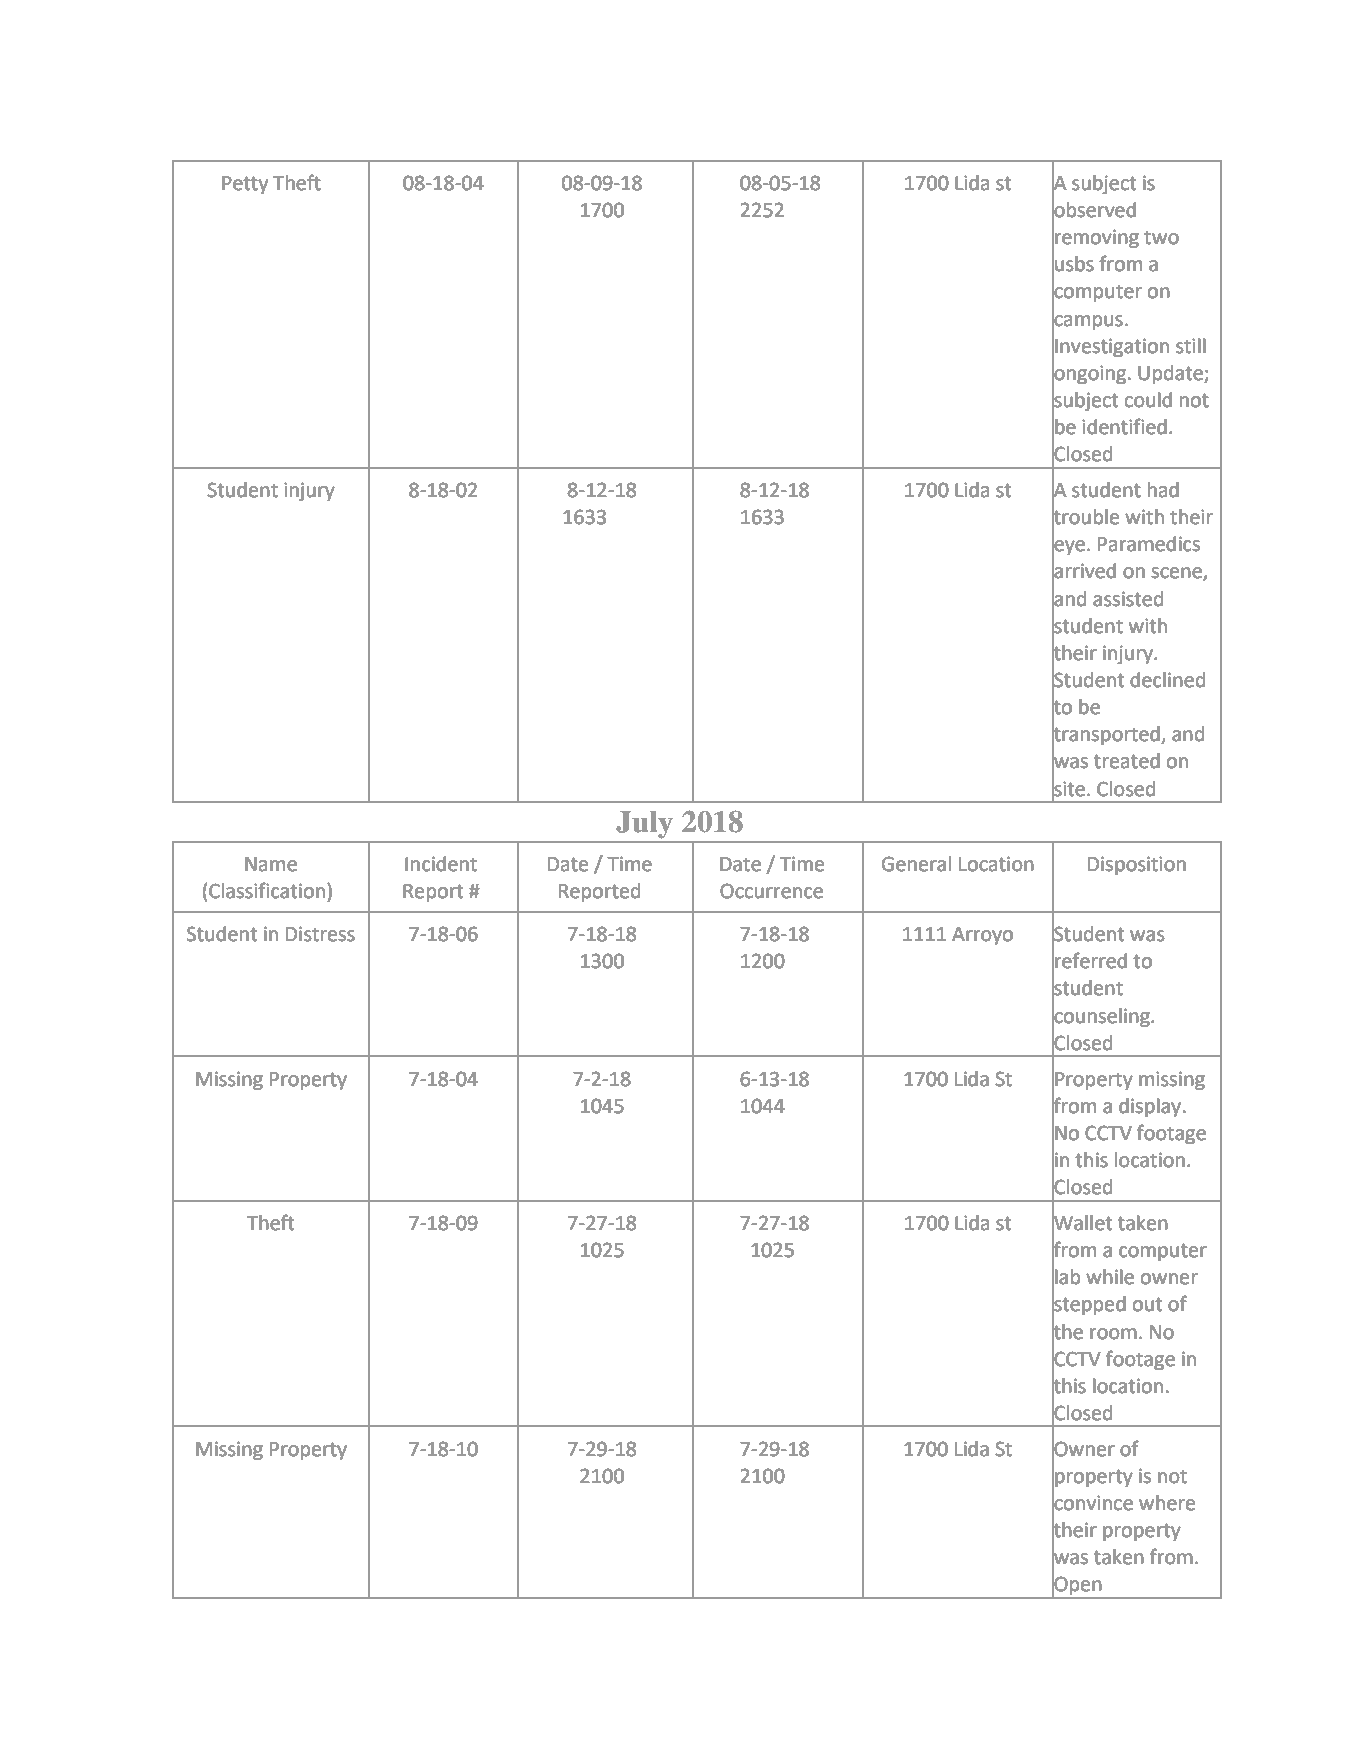 This document has width=1360, height=1760. I want to click on room, so click(1113, 1334).
